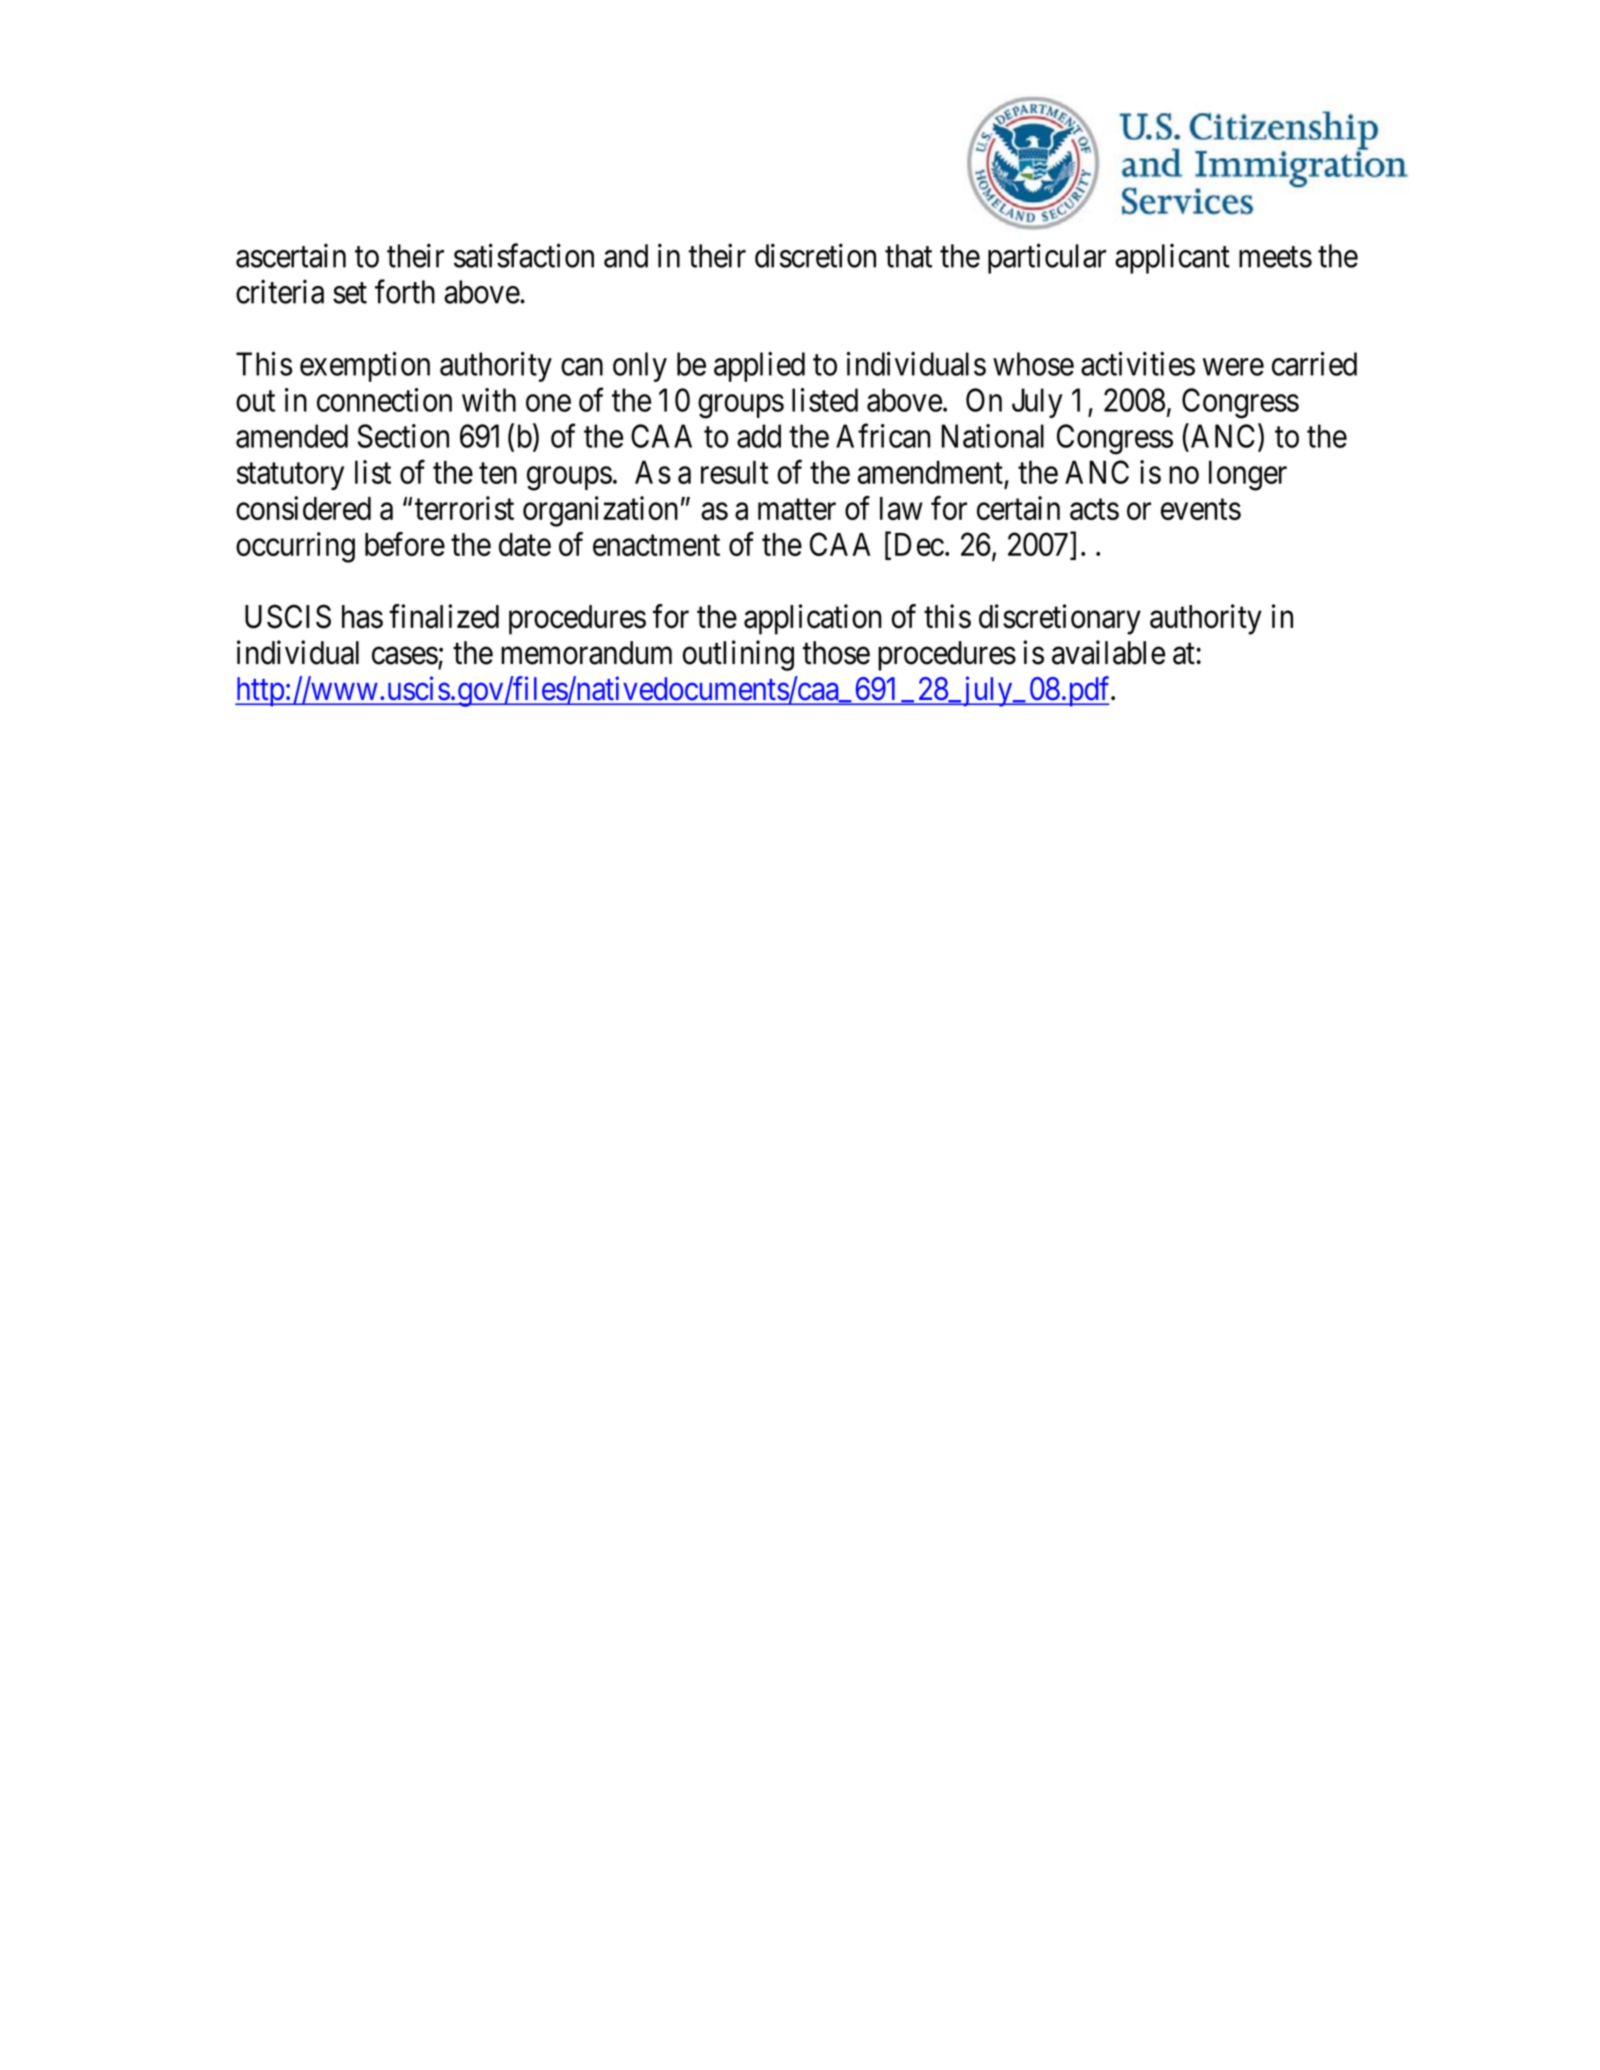  What do you see at coordinates (405, 291) in the image?
I see `forth` at bounding box center [405, 291].
